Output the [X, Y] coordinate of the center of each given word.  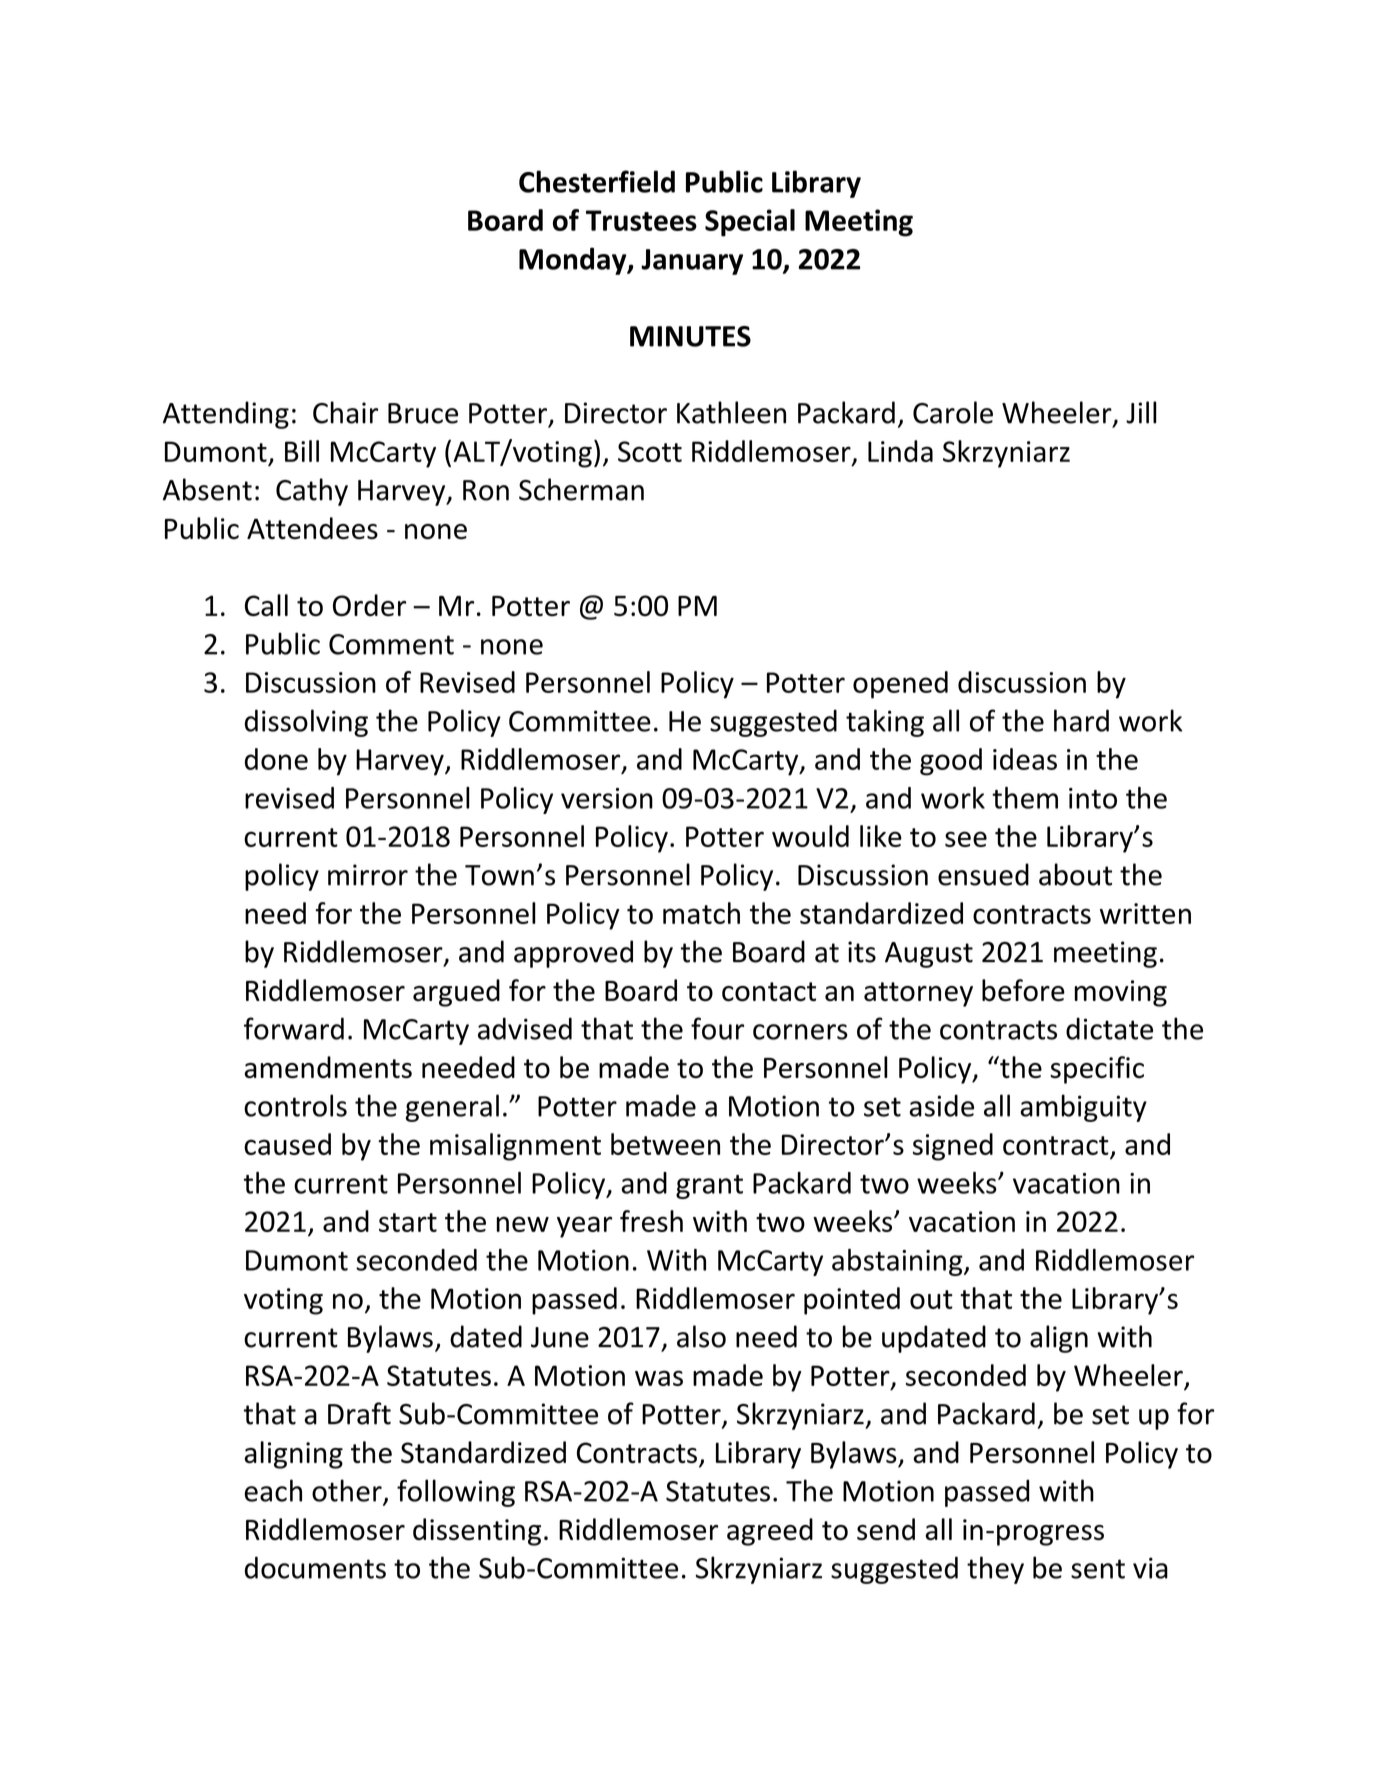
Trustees [641, 220]
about [1075, 874]
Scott [650, 451]
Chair [345, 412]
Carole [953, 412]
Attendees [312, 528]
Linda [900, 451]
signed [953, 1147]
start [408, 1222]
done [276, 759]
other [348, 1491]
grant [709, 1187]
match [701, 913]
